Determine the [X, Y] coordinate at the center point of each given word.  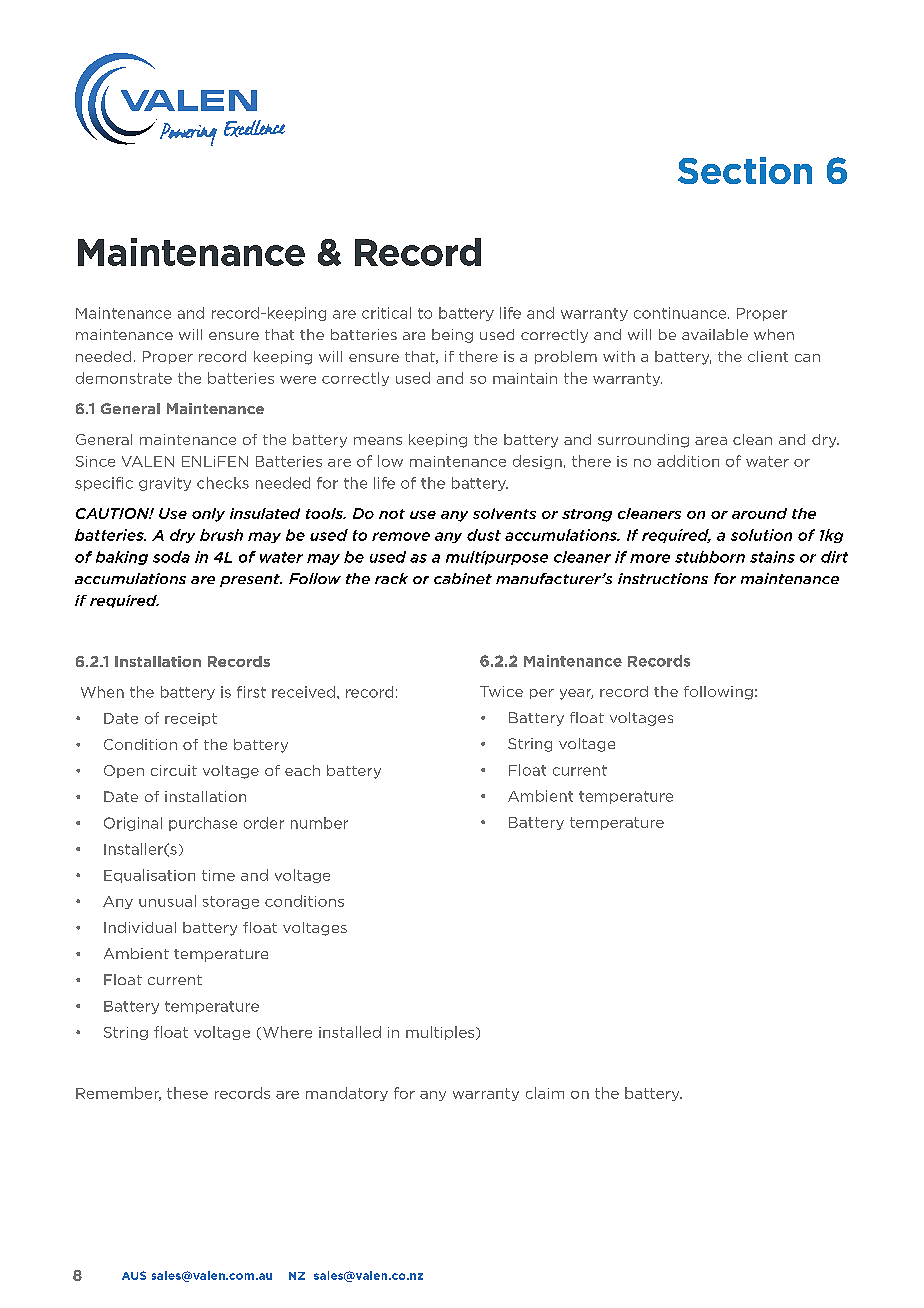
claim [545, 1093]
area [711, 441]
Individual [140, 927]
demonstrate [124, 378]
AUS [134, 1275]
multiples [441, 1033]
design [537, 462]
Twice [501, 691]
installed [350, 1032]
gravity [165, 484]
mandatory [347, 1094]
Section [745, 170]
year [576, 694]
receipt [191, 719]
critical [386, 313]
